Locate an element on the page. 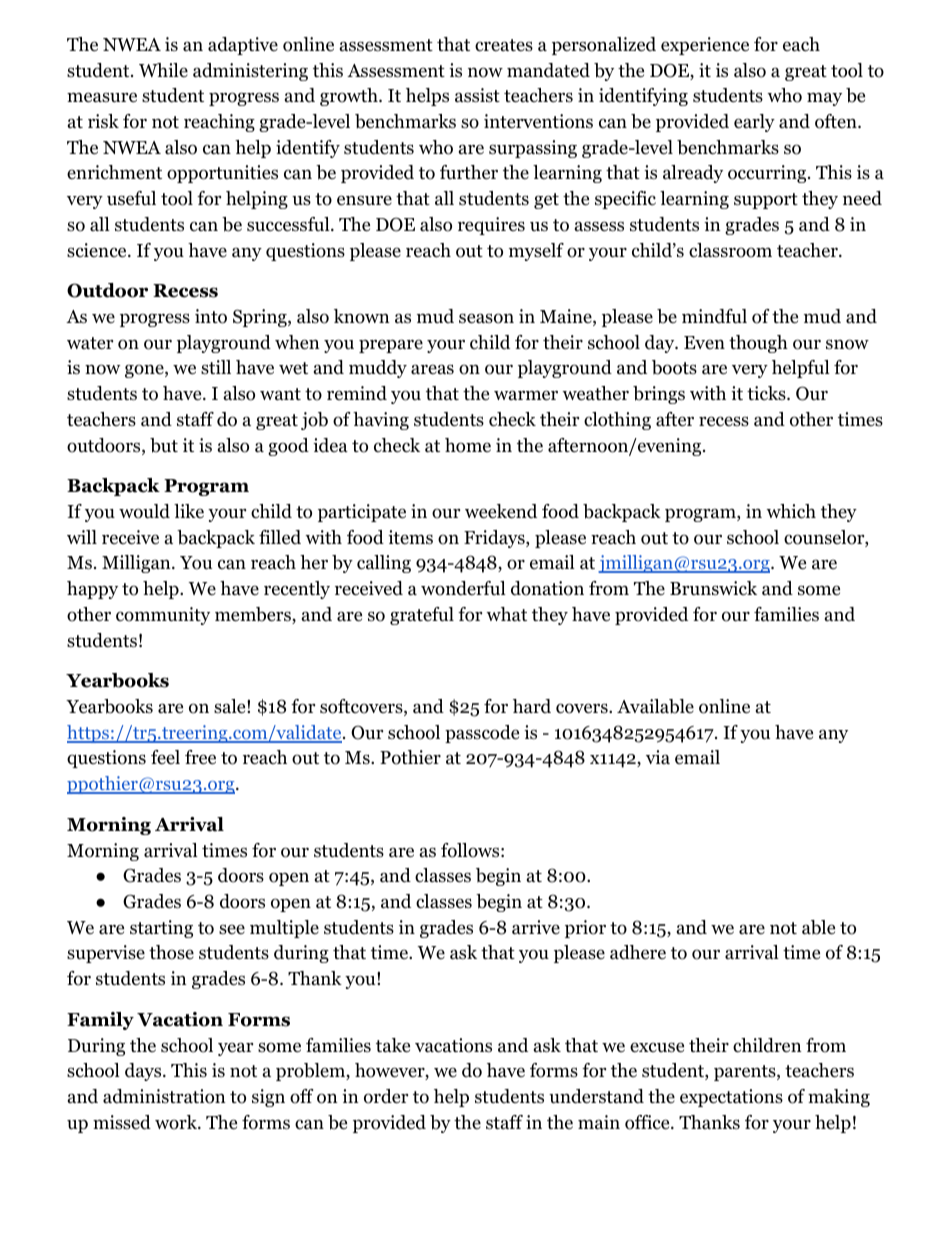 This image has height=1233, width=952. may is located at coordinates (824, 99).
